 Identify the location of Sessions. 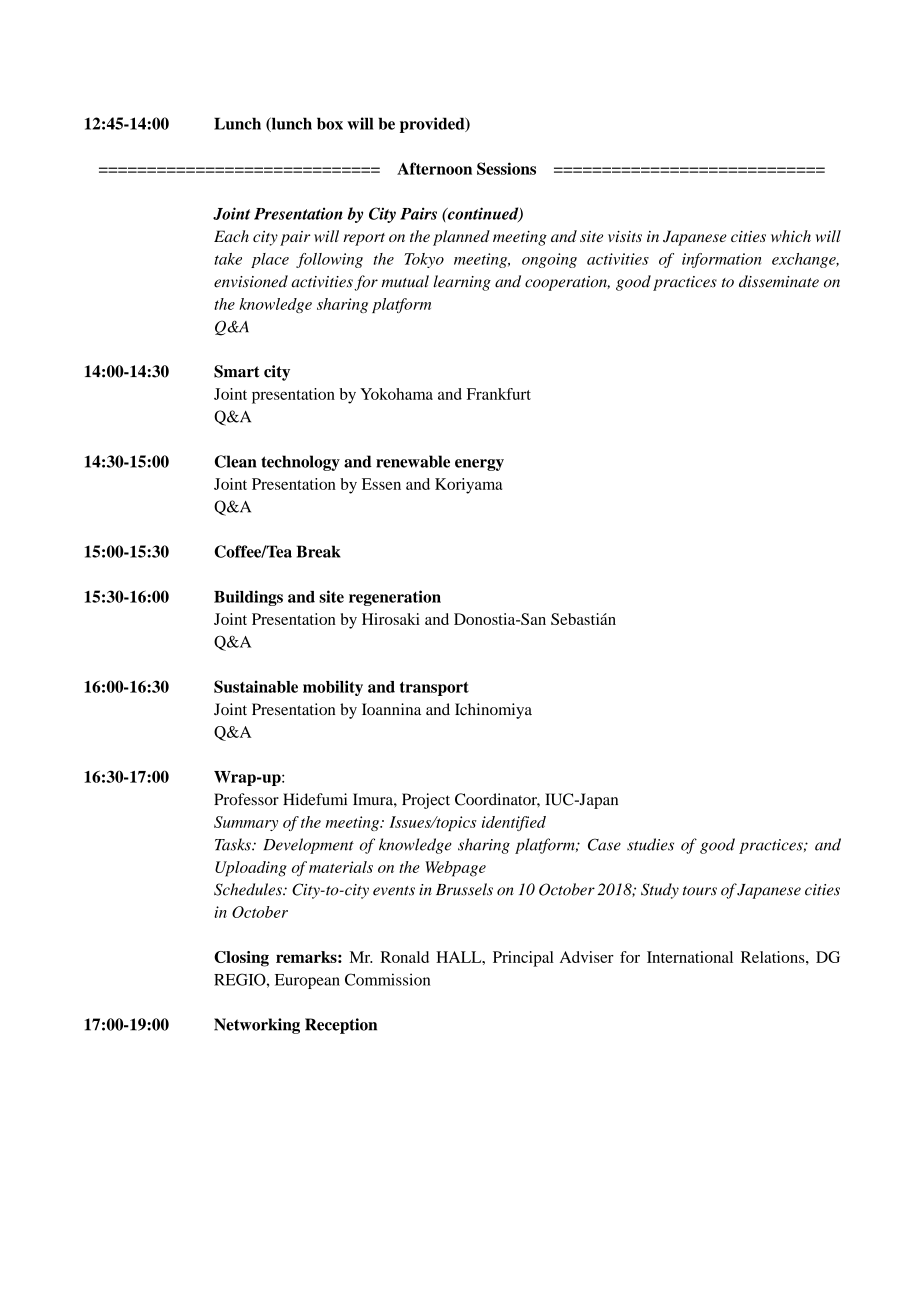
(506, 168).
